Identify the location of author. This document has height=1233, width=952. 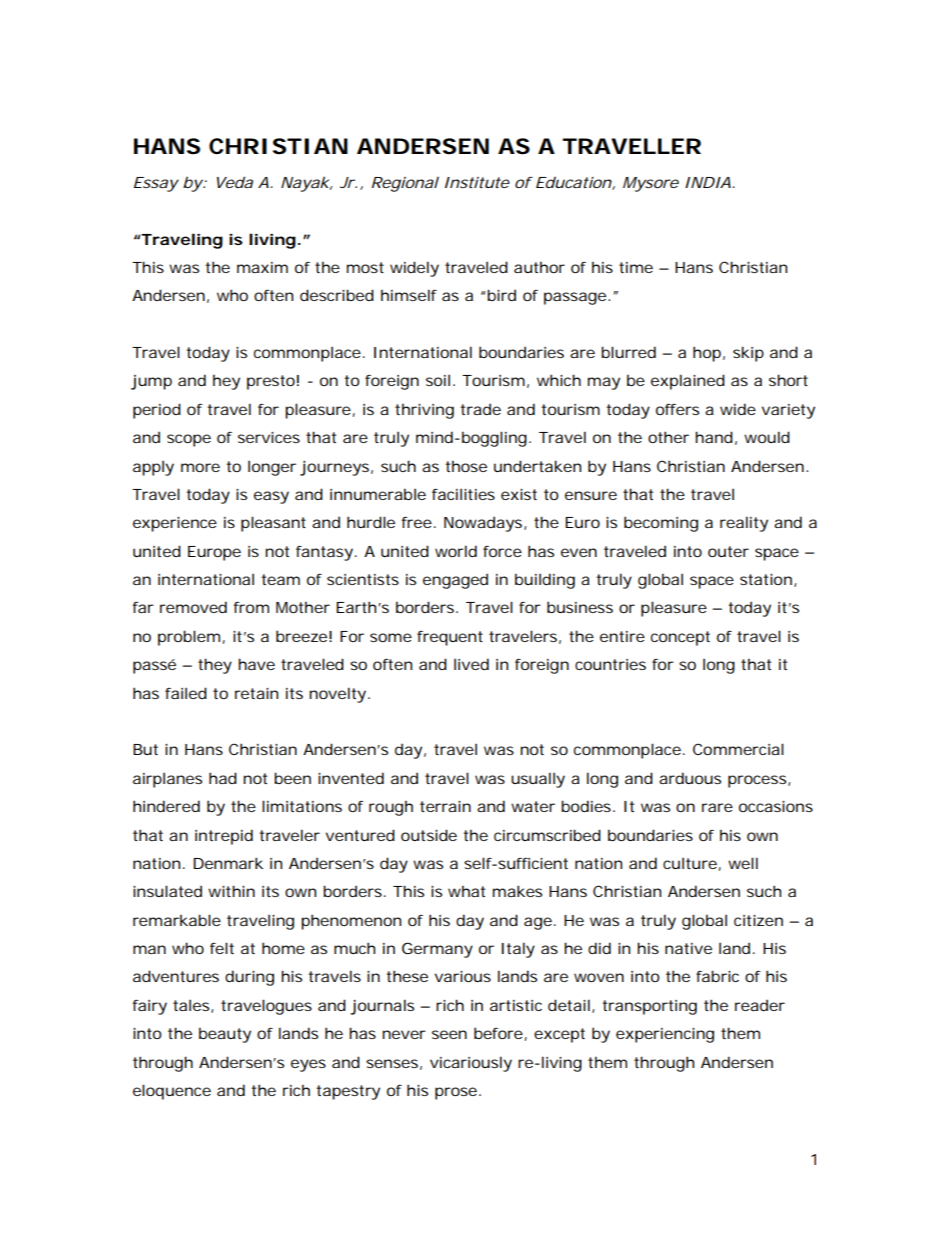
(539, 267).
